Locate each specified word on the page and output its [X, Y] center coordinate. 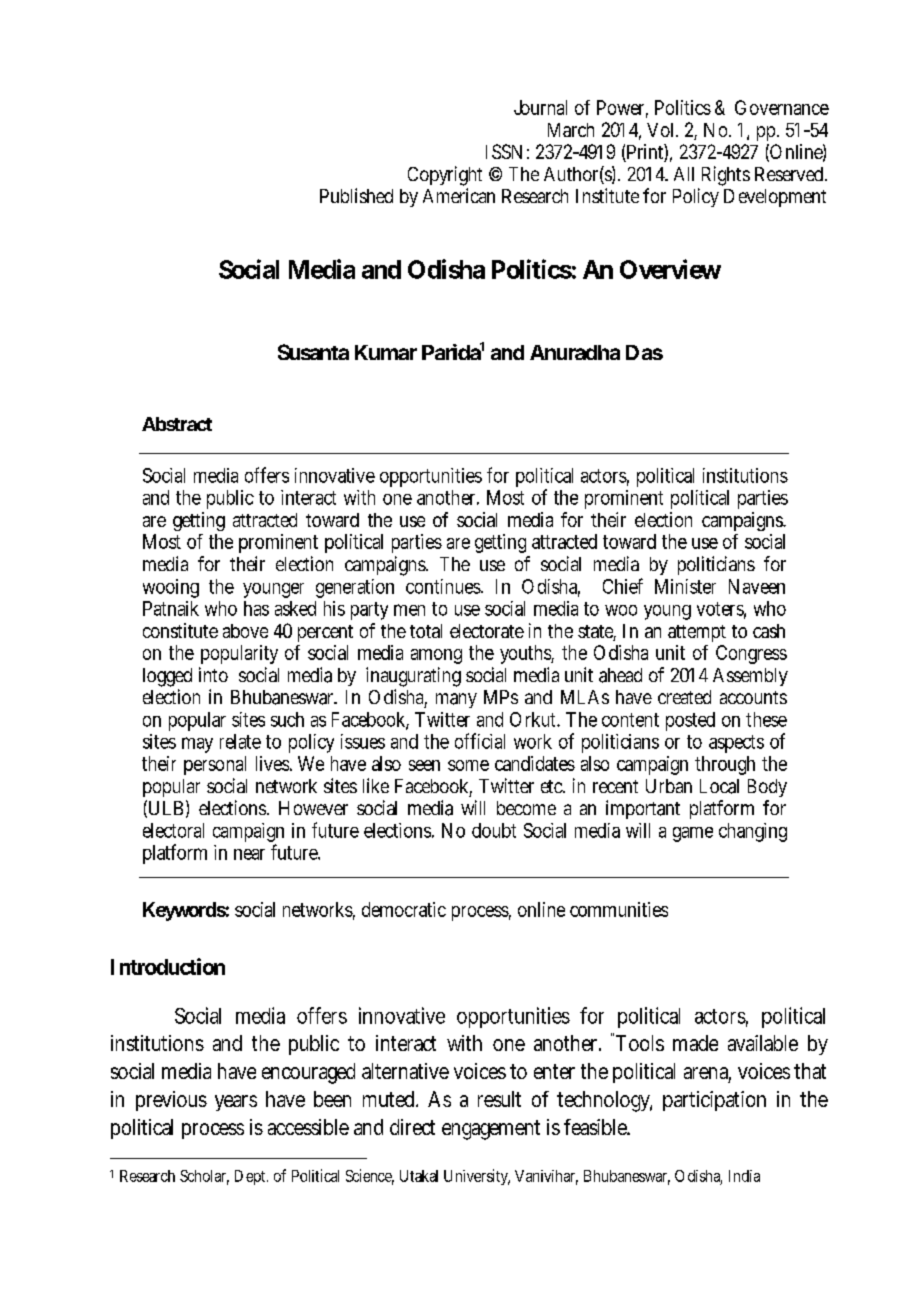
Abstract [177, 424]
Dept [251, 1177]
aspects [736, 744]
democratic [404, 909]
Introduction [168, 966]
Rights [726, 176]
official [480, 741]
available [763, 1043]
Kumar [386, 352]
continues [444, 586]
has [256, 608]
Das [644, 352]
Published [356, 195]
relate [240, 741]
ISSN [504, 151]
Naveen [757, 586]
